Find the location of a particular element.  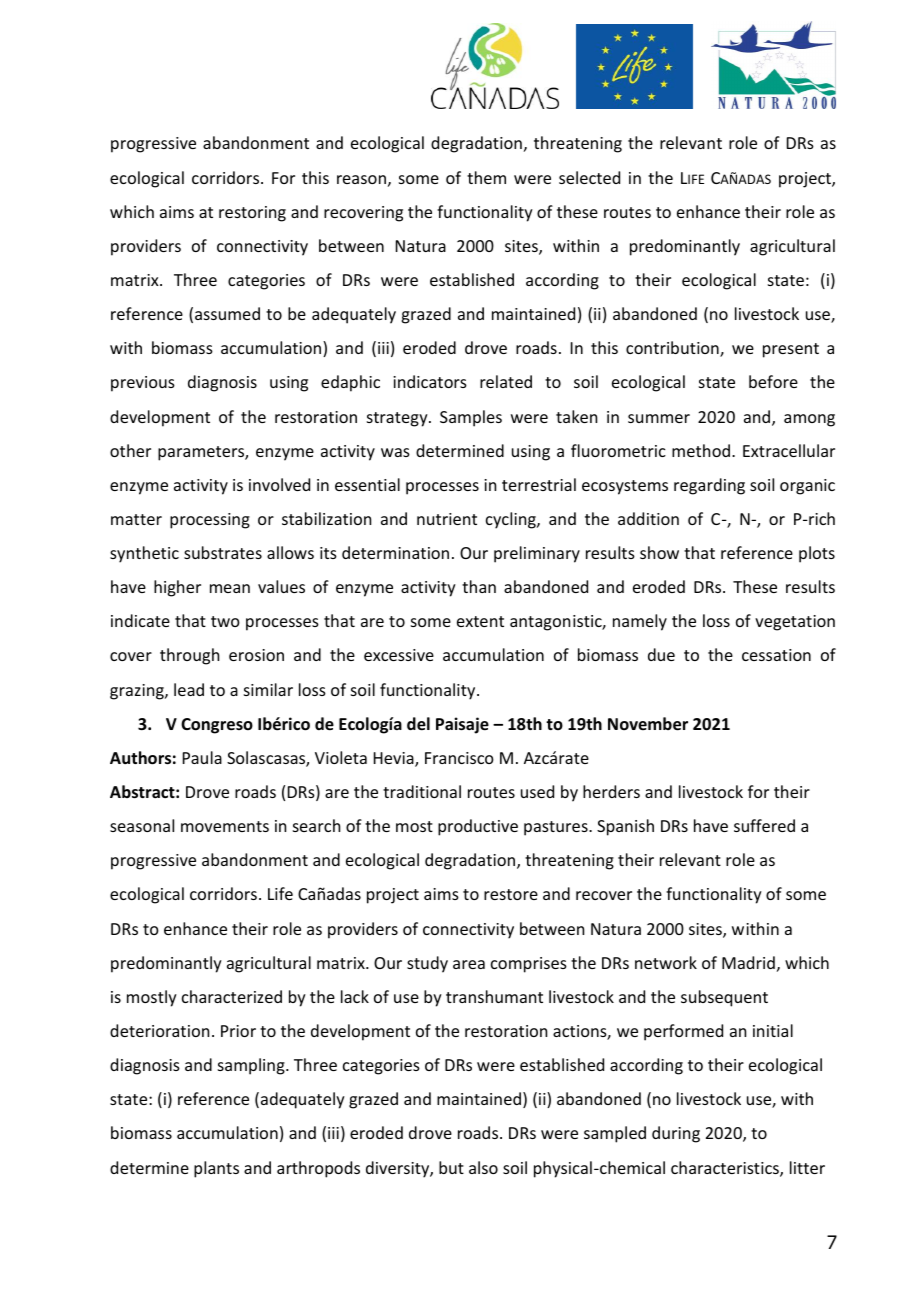

plants is located at coordinates (216, 1169).
